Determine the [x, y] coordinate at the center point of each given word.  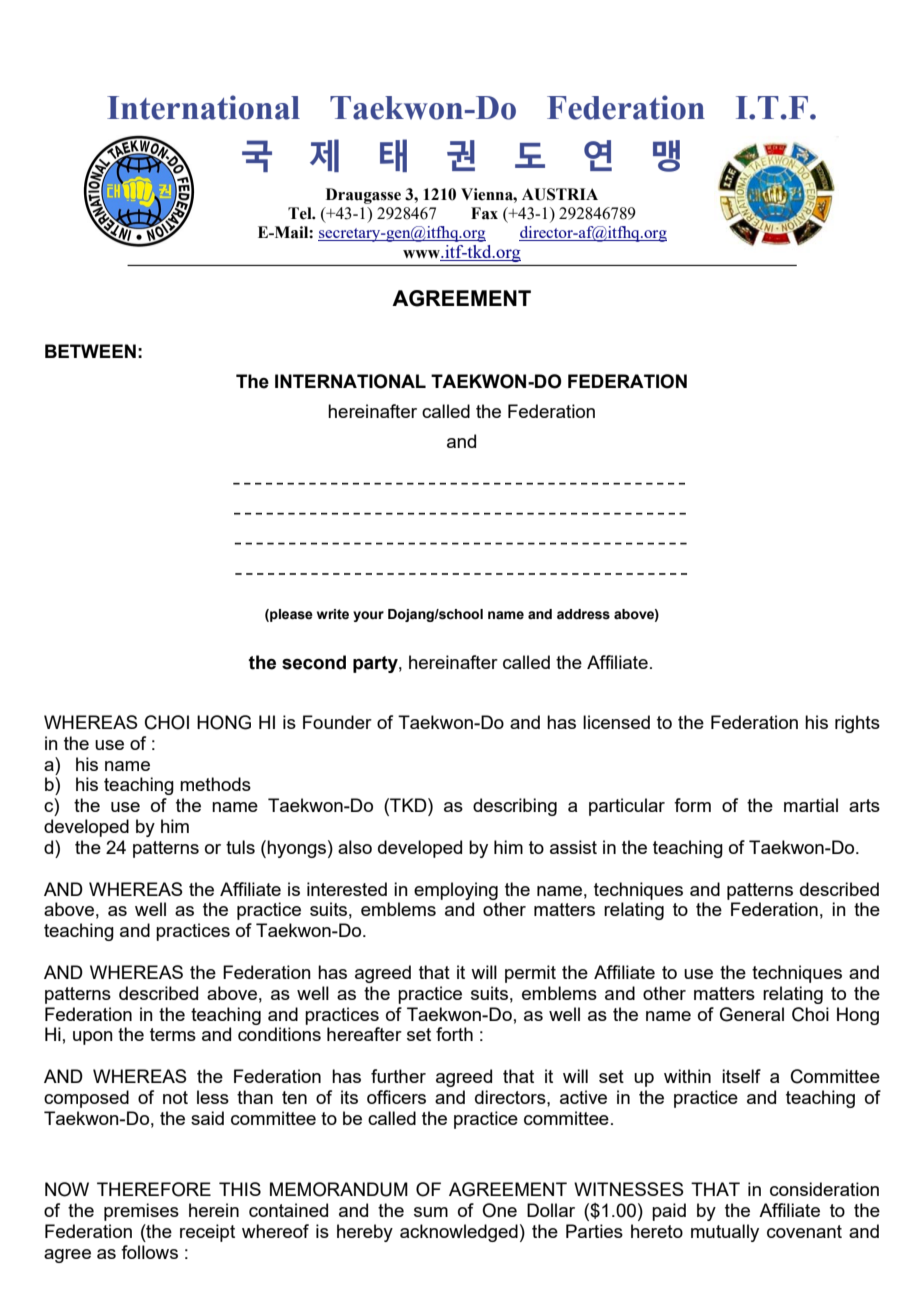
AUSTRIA [560, 194]
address [583, 614]
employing [456, 891]
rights [857, 724]
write [333, 614]
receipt [207, 1233]
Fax [484, 213]
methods [215, 784]
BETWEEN [90, 351]
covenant [804, 1231]
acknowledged [459, 1233]
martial [811, 805]
